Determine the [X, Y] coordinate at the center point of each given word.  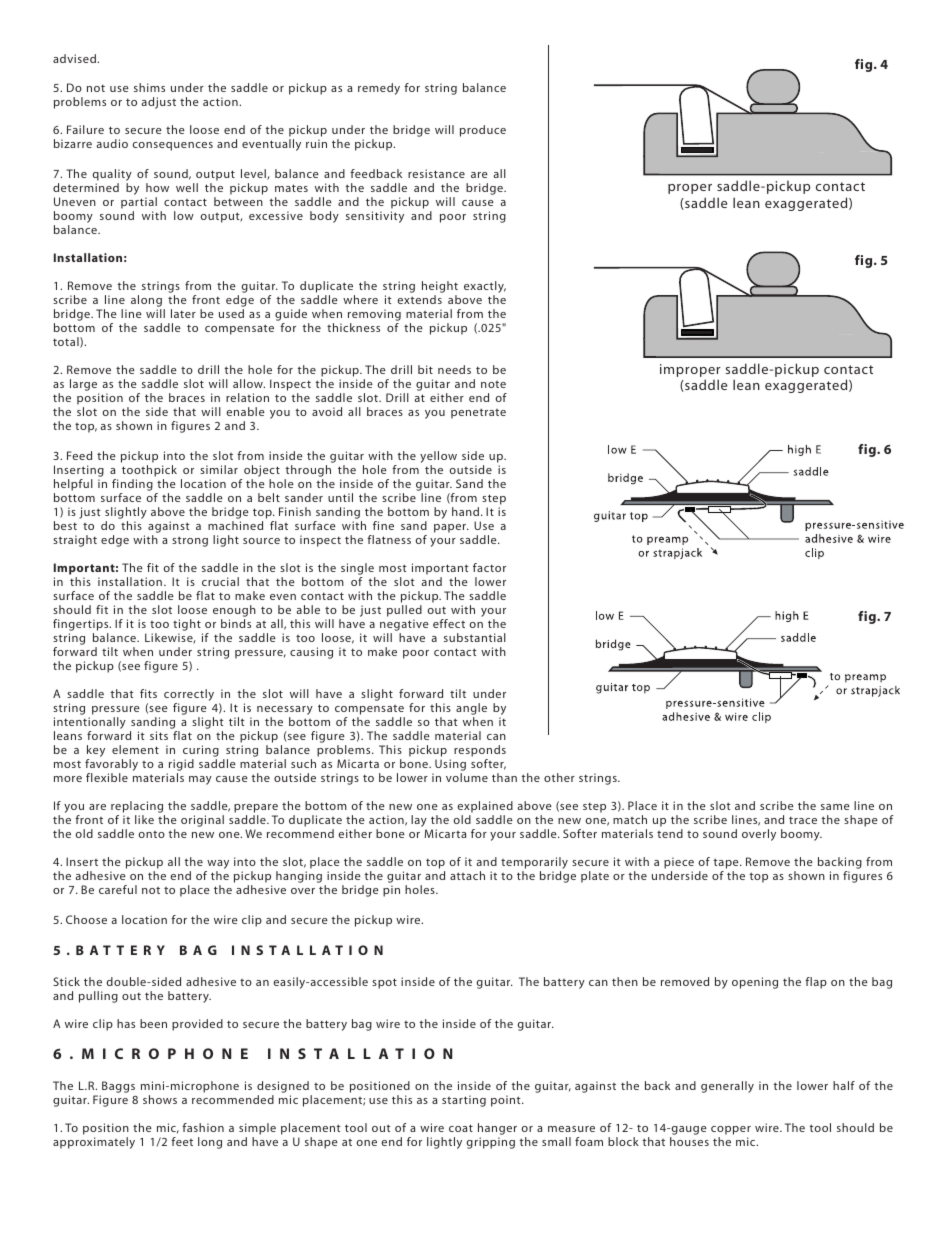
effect [449, 623]
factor [489, 567]
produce [483, 131]
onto [152, 834]
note [493, 384]
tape [727, 863]
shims [149, 87]
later [183, 313]
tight [187, 625]
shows [160, 1099]
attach [467, 875]
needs [454, 369]
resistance [436, 173]
